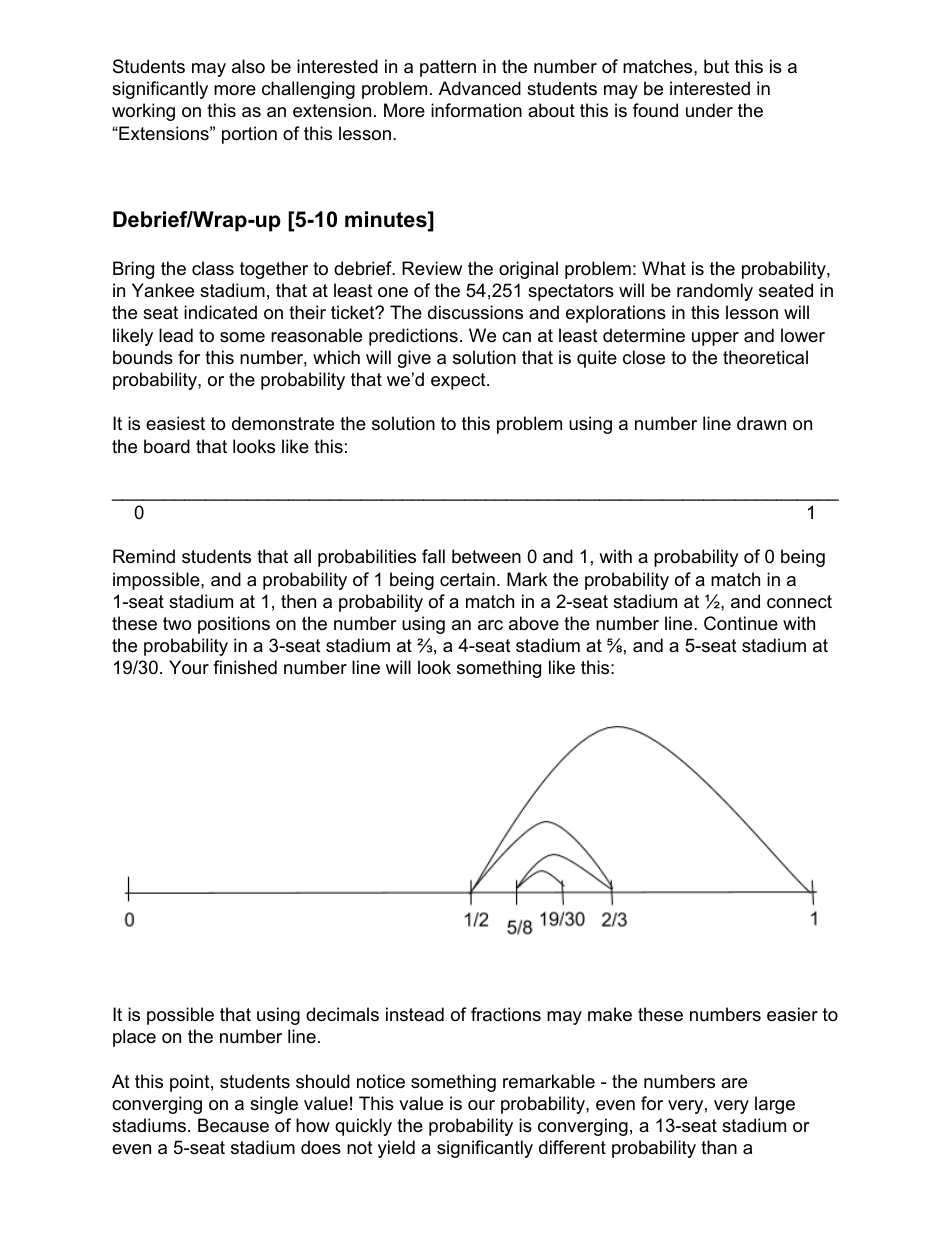 The width and height of the image is (952, 1233). I want to click on positions, so click(234, 625).
